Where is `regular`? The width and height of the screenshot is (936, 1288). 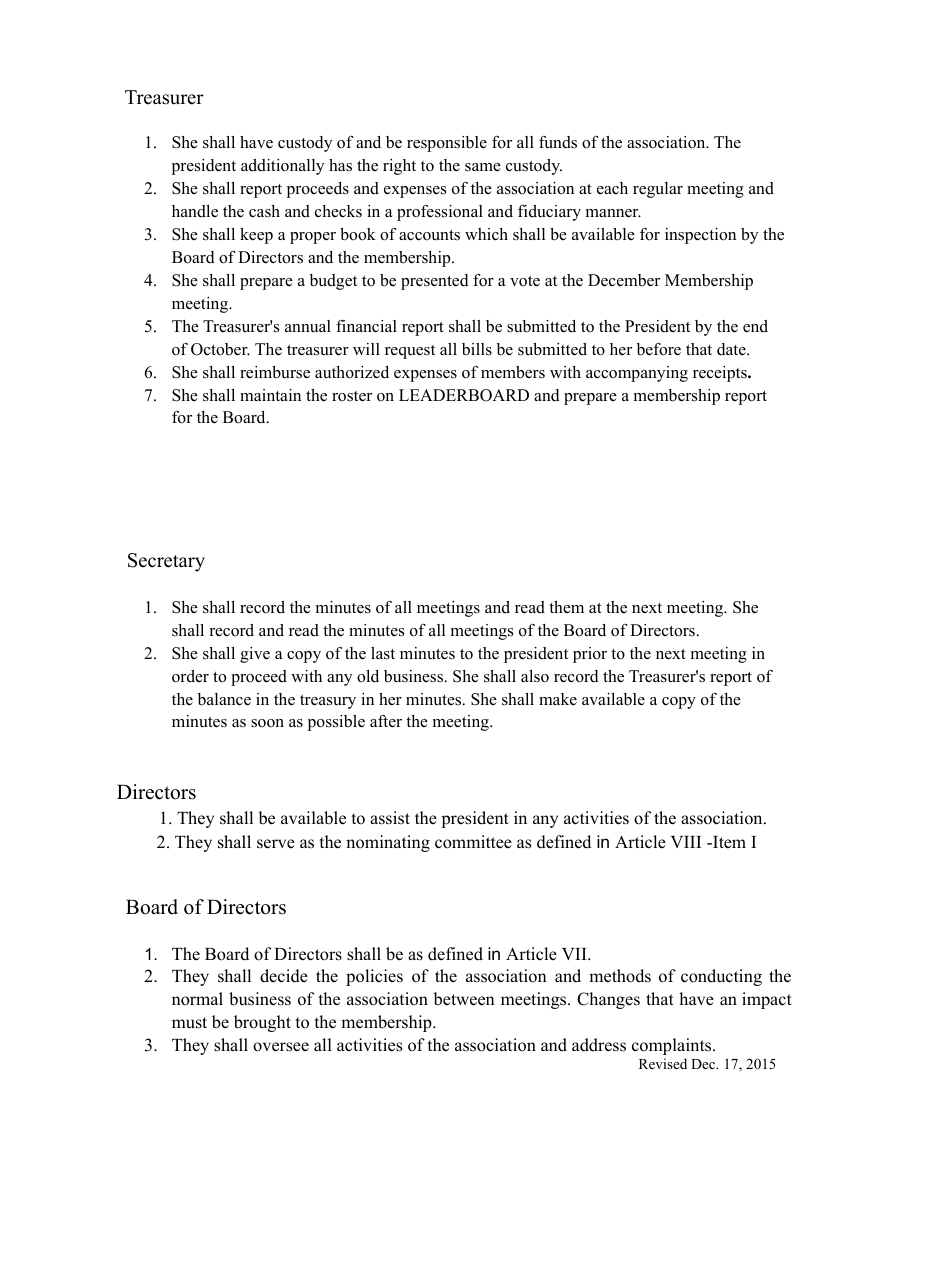 regular is located at coordinates (658, 190).
